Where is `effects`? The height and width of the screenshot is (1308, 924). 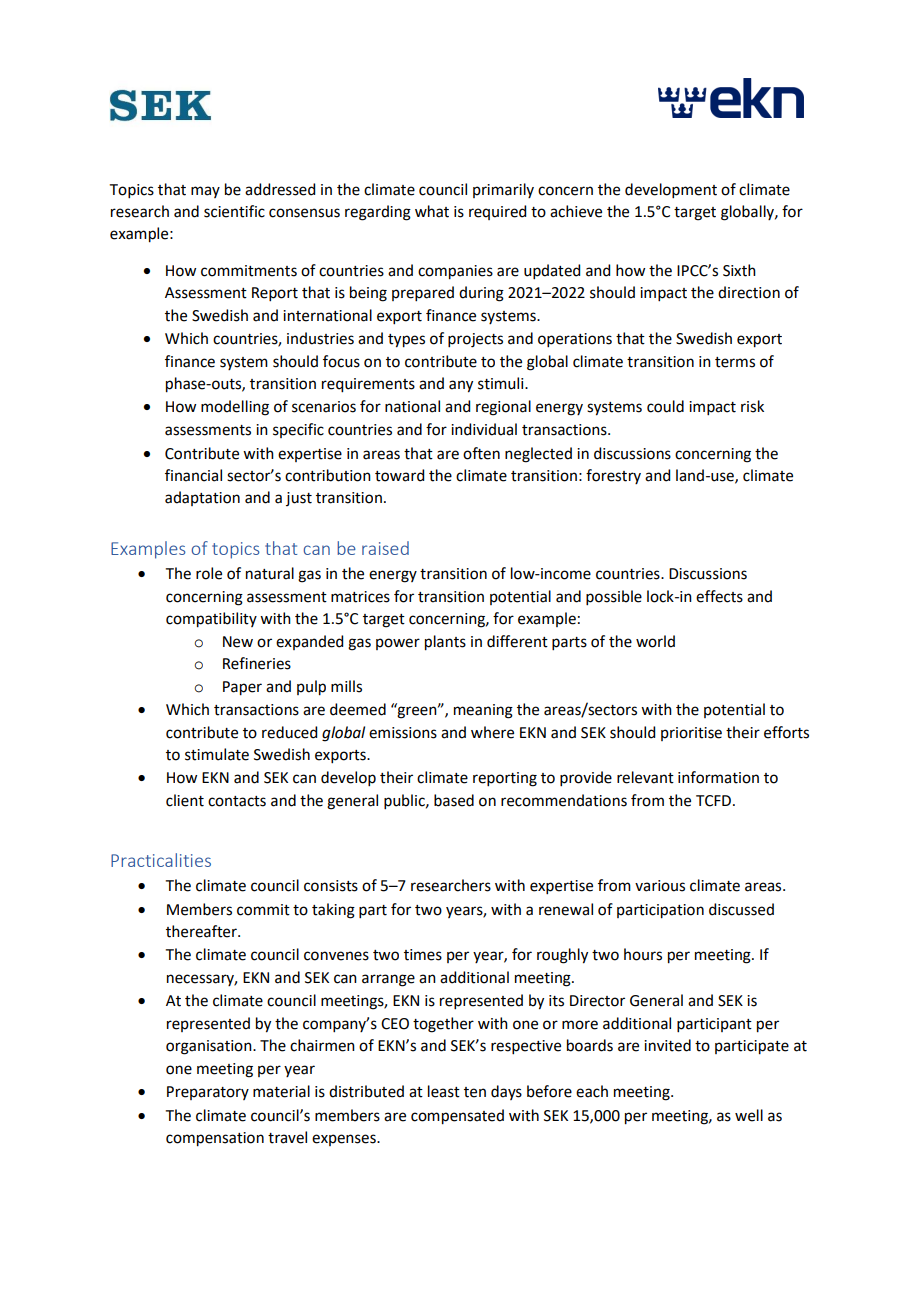 effects is located at coordinates (719, 596).
